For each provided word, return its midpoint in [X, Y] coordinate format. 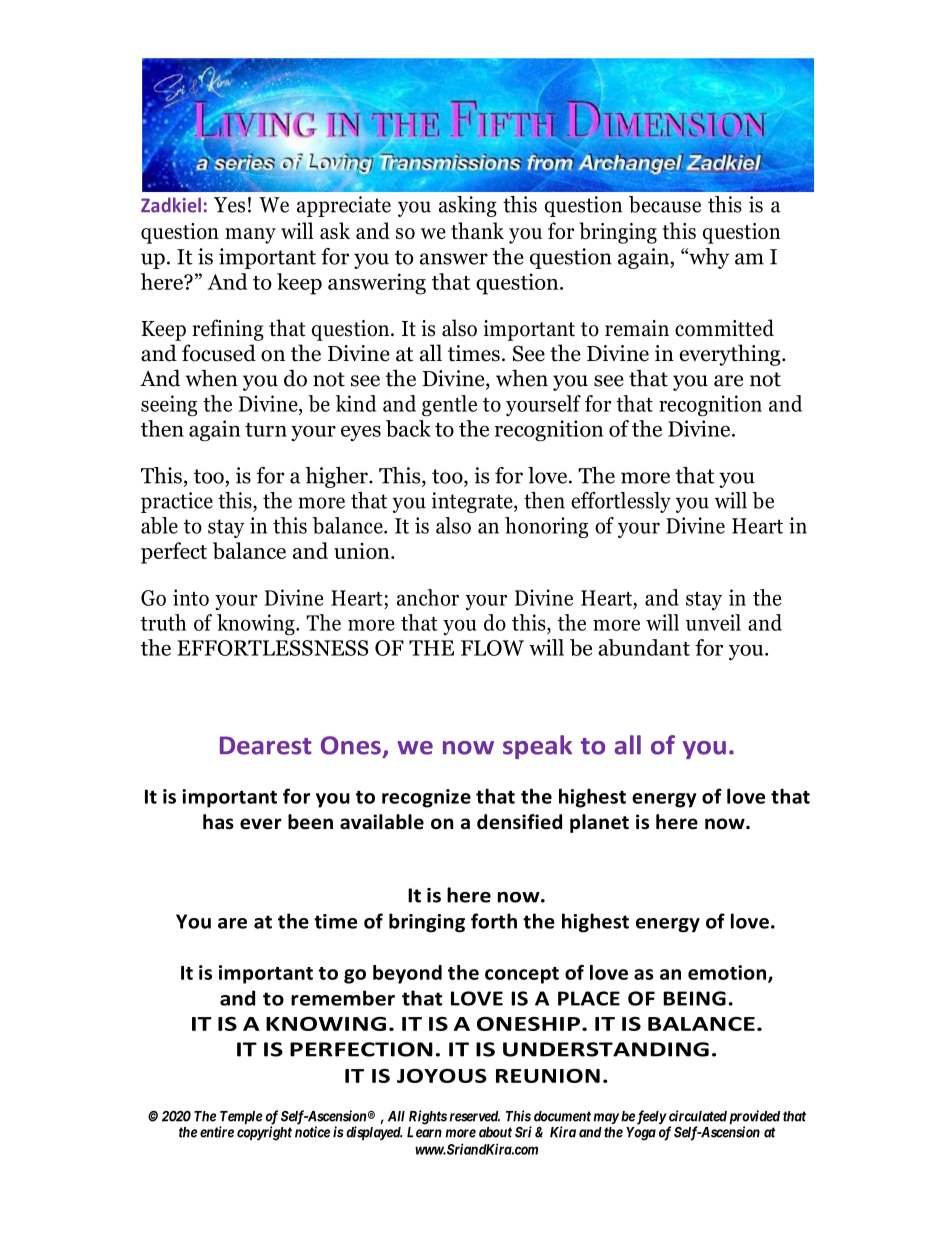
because [665, 204]
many [250, 236]
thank [477, 230]
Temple [241, 1119]
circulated [696, 1116]
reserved [475, 1116]
